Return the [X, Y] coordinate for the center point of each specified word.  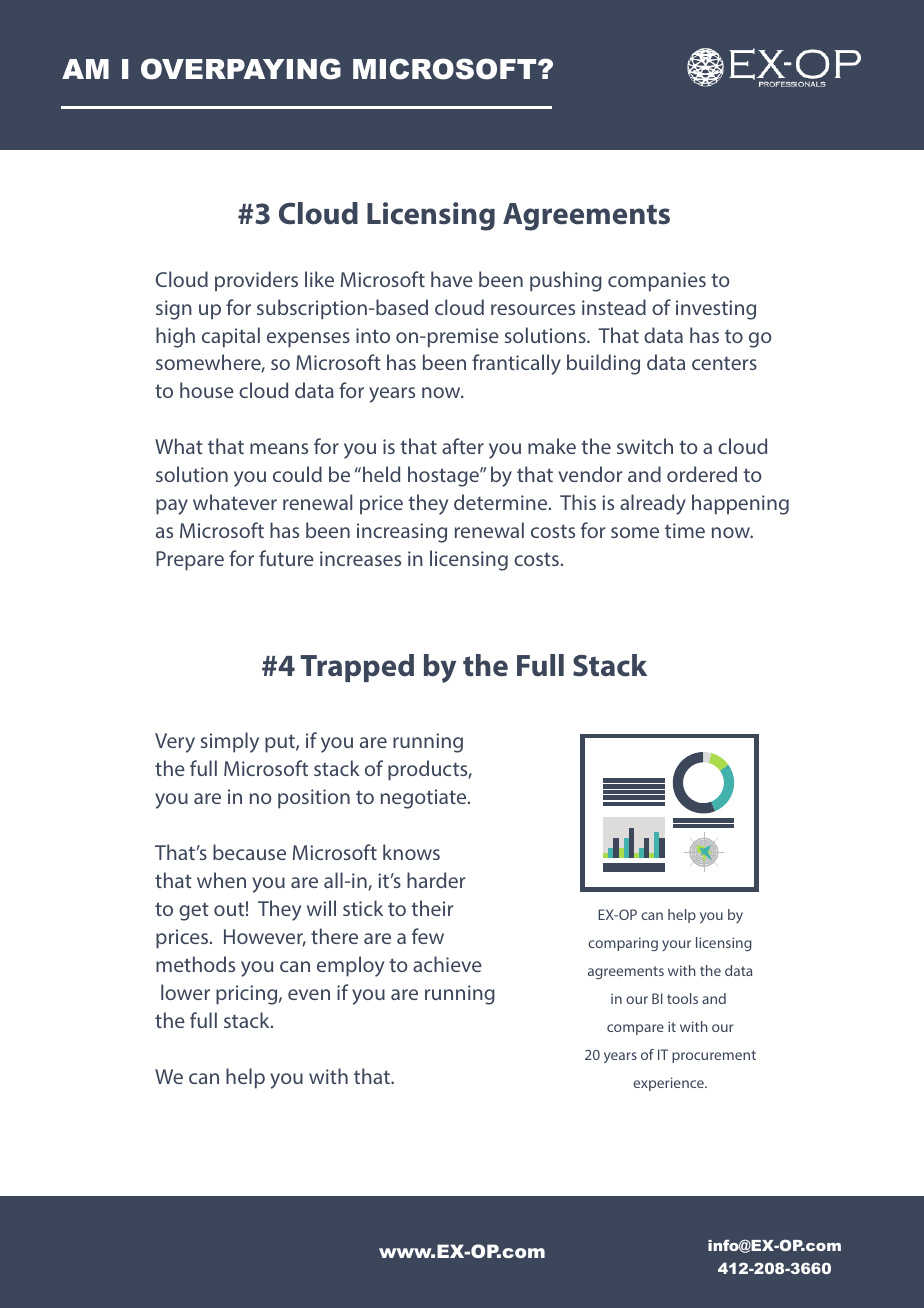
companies [657, 282]
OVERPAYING [241, 69]
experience [669, 1084]
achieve [447, 964]
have [452, 279]
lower [185, 992]
